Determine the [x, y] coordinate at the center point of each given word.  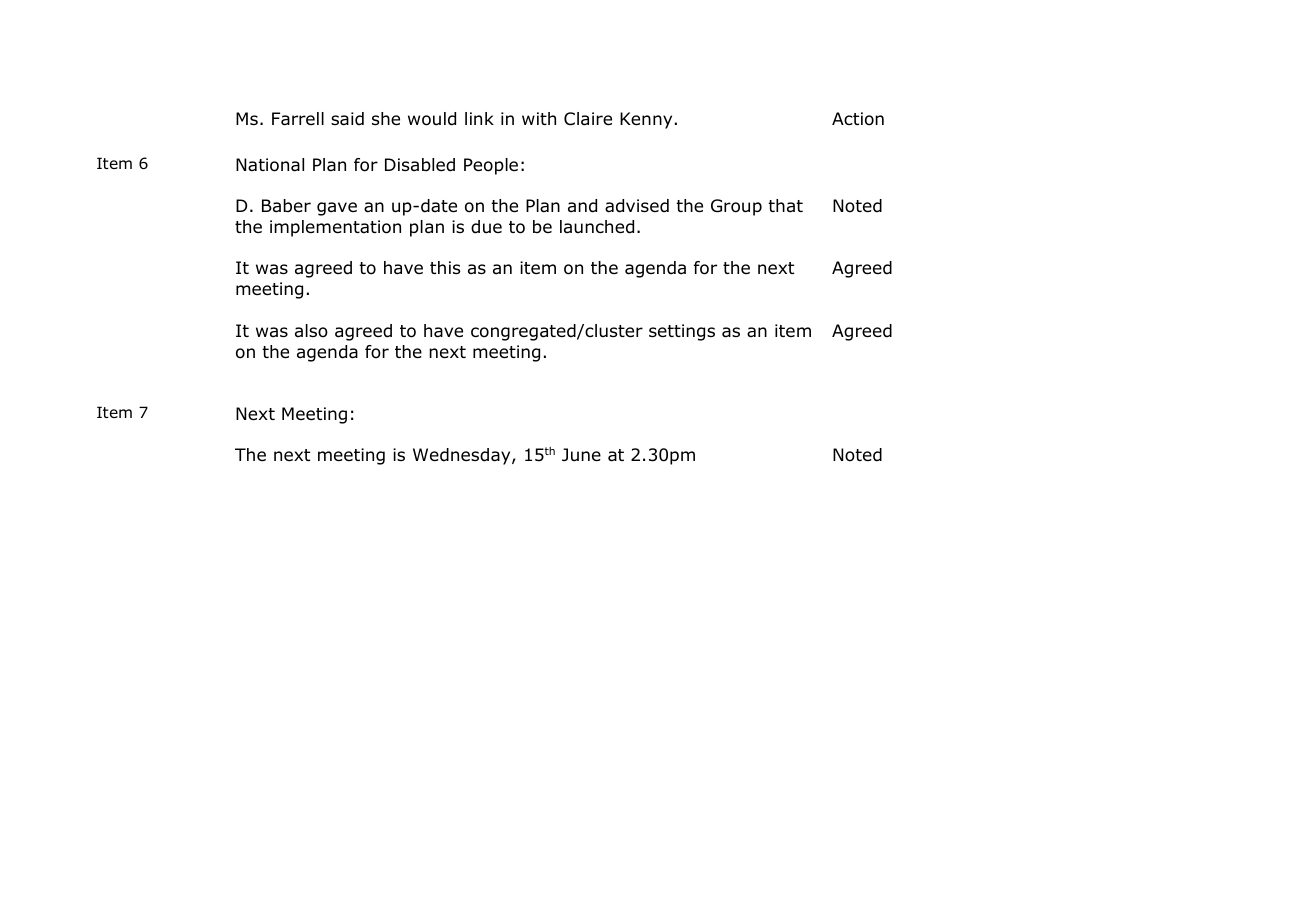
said [347, 119]
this [445, 267]
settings [682, 332]
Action [858, 119]
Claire [588, 119]
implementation [335, 228]
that [785, 205]
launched [597, 227]
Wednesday [463, 456]
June [581, 455]
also [311, 331]
